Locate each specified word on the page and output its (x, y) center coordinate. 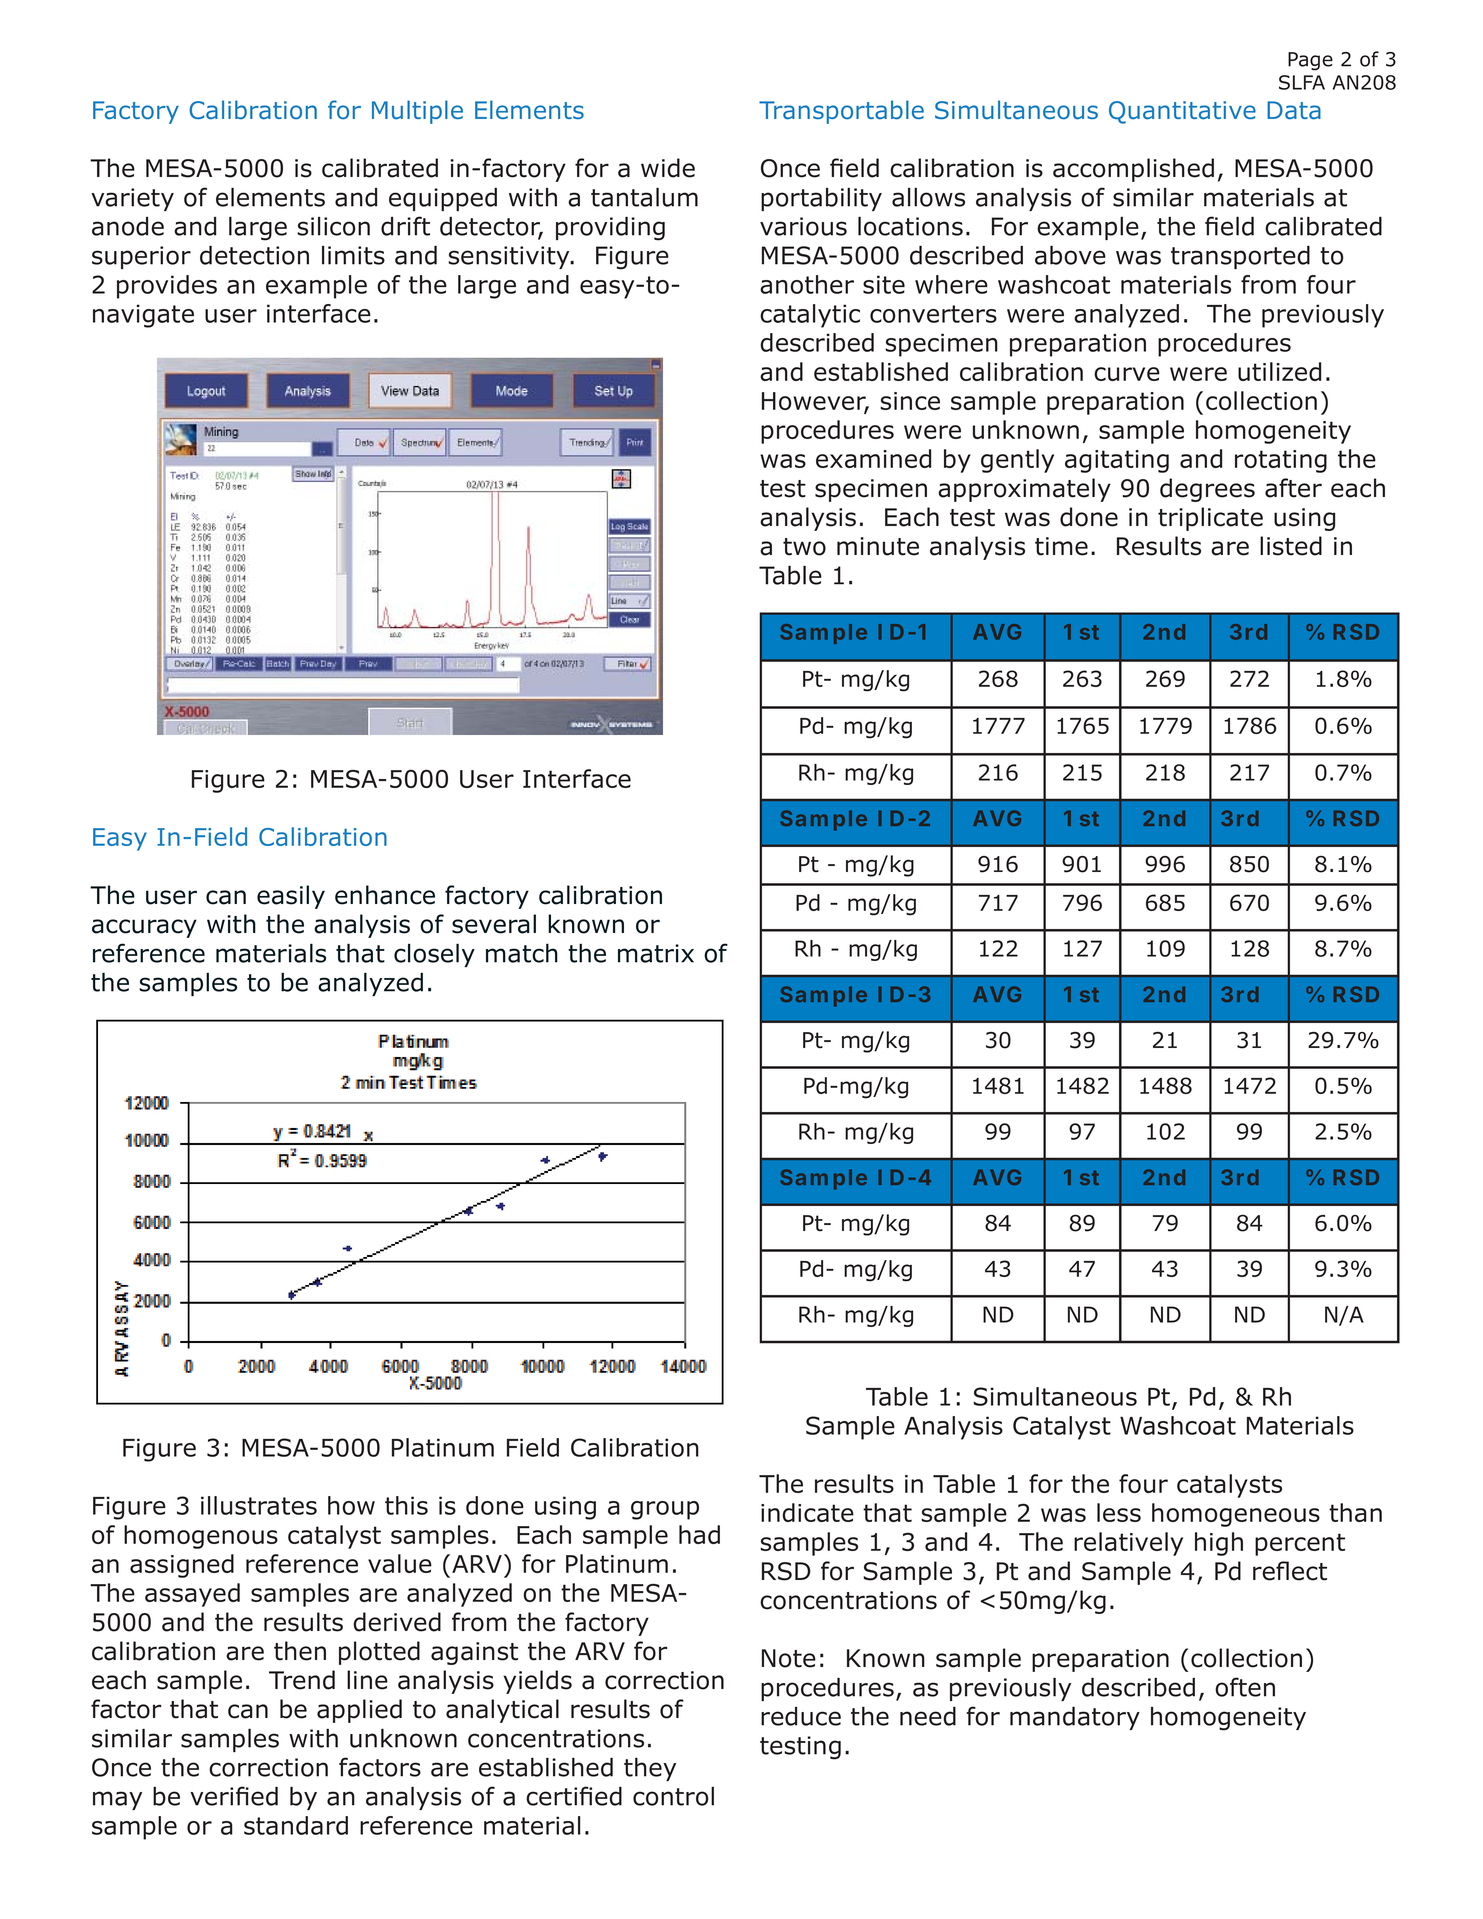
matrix (656, 953)
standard (296, 1825)
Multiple (417, 112)
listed (1291, 546)
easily (291, 897)
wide (668, 168)
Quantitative (1182, 112)
